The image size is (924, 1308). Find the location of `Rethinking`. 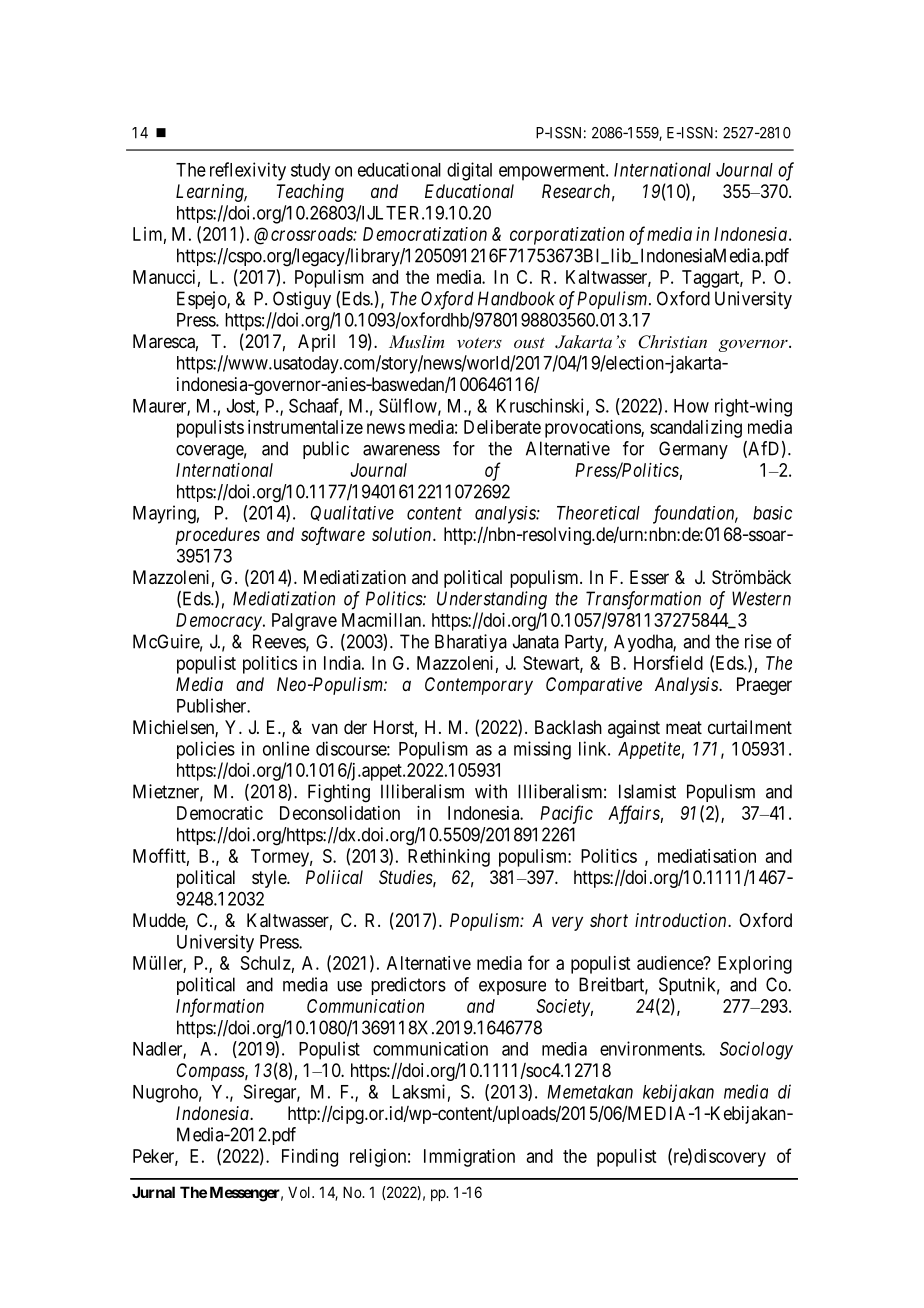

Rethinking is located at coordinates (449, 858).
